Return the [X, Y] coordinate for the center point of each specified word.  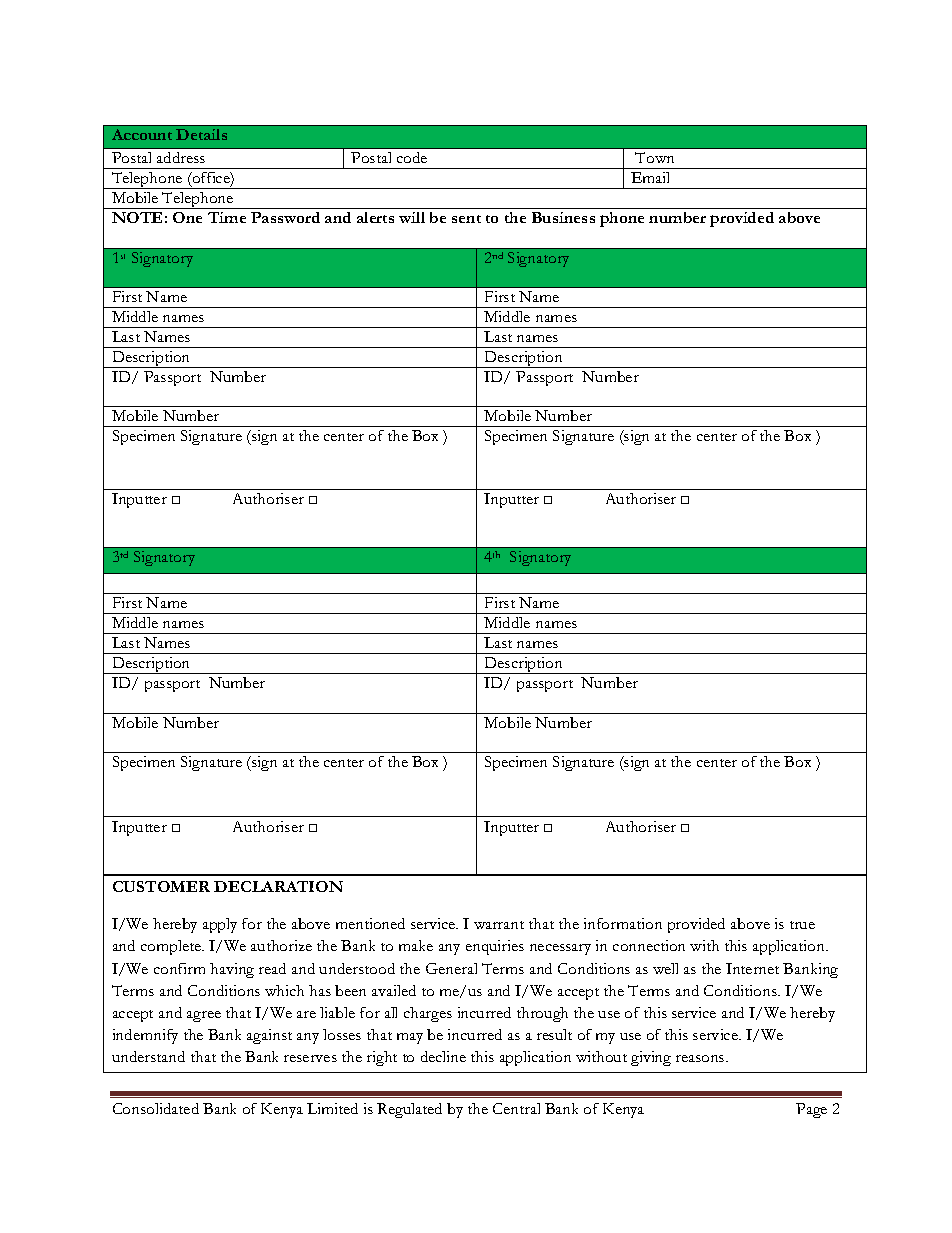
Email [650, 177]
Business [563, 217]
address [181, 157]
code [412, 157]
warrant [499, 925]
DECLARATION [278, 886]
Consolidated [156, 1108]
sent [466, 219]
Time [227, 217]
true [802, 925]
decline [443, 1056]
